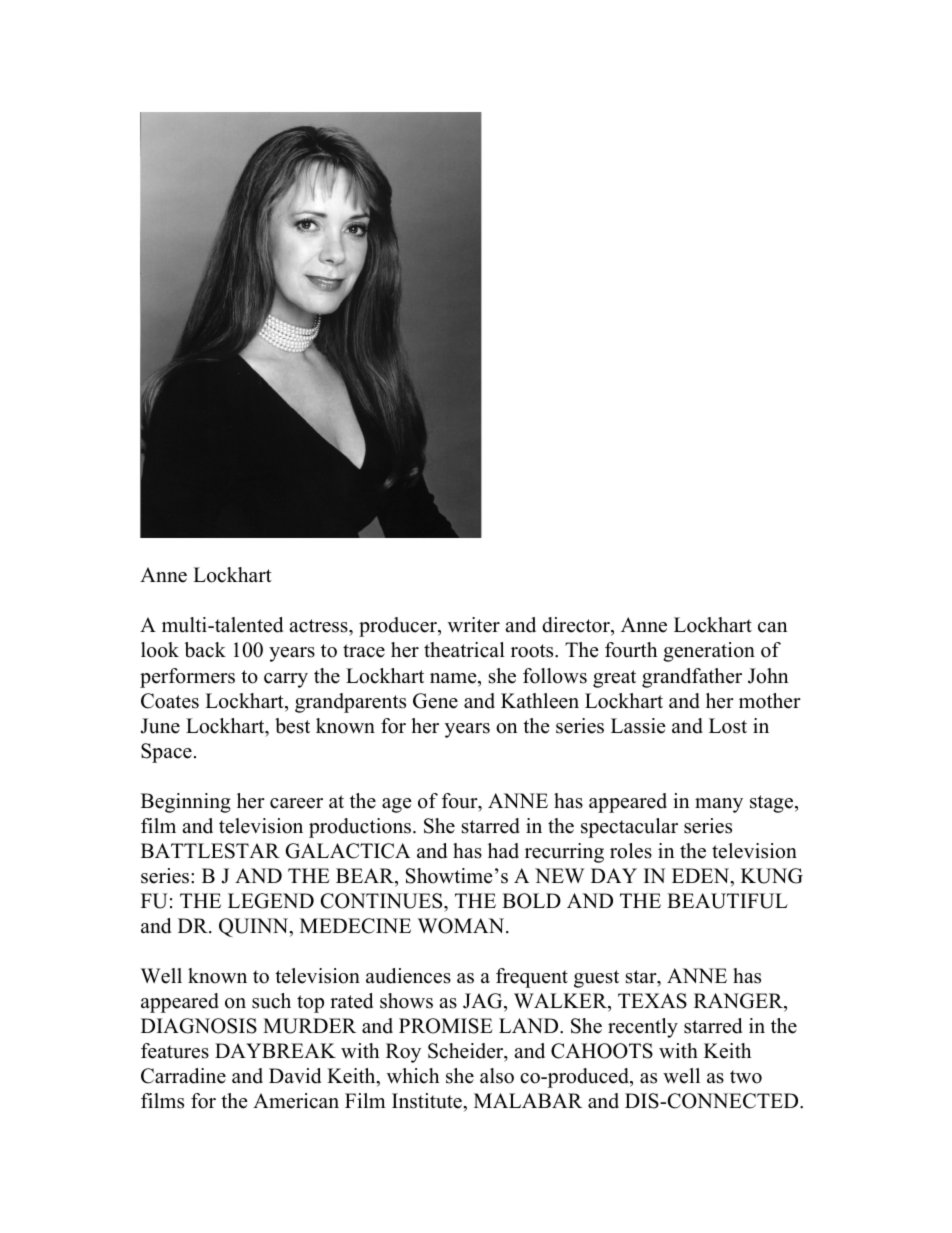 The width and height of the screenshot is (952, 1233). What do you see at coordinates (739, 1002) in the screenshot?
I see `RANGER` at bounding box center [739, 1002].
